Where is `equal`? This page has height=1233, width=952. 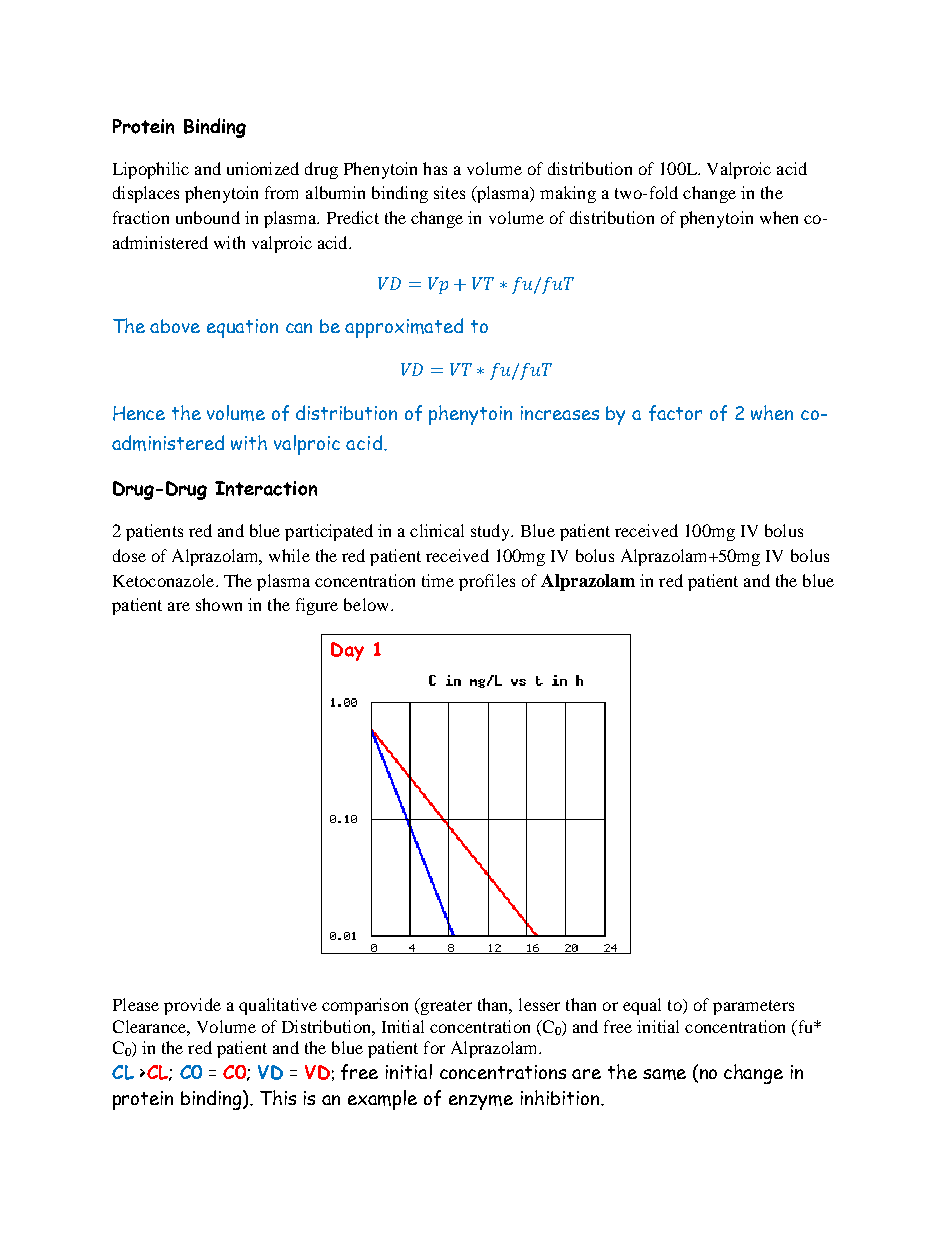
equal is located at coordinates (642, 1006).
